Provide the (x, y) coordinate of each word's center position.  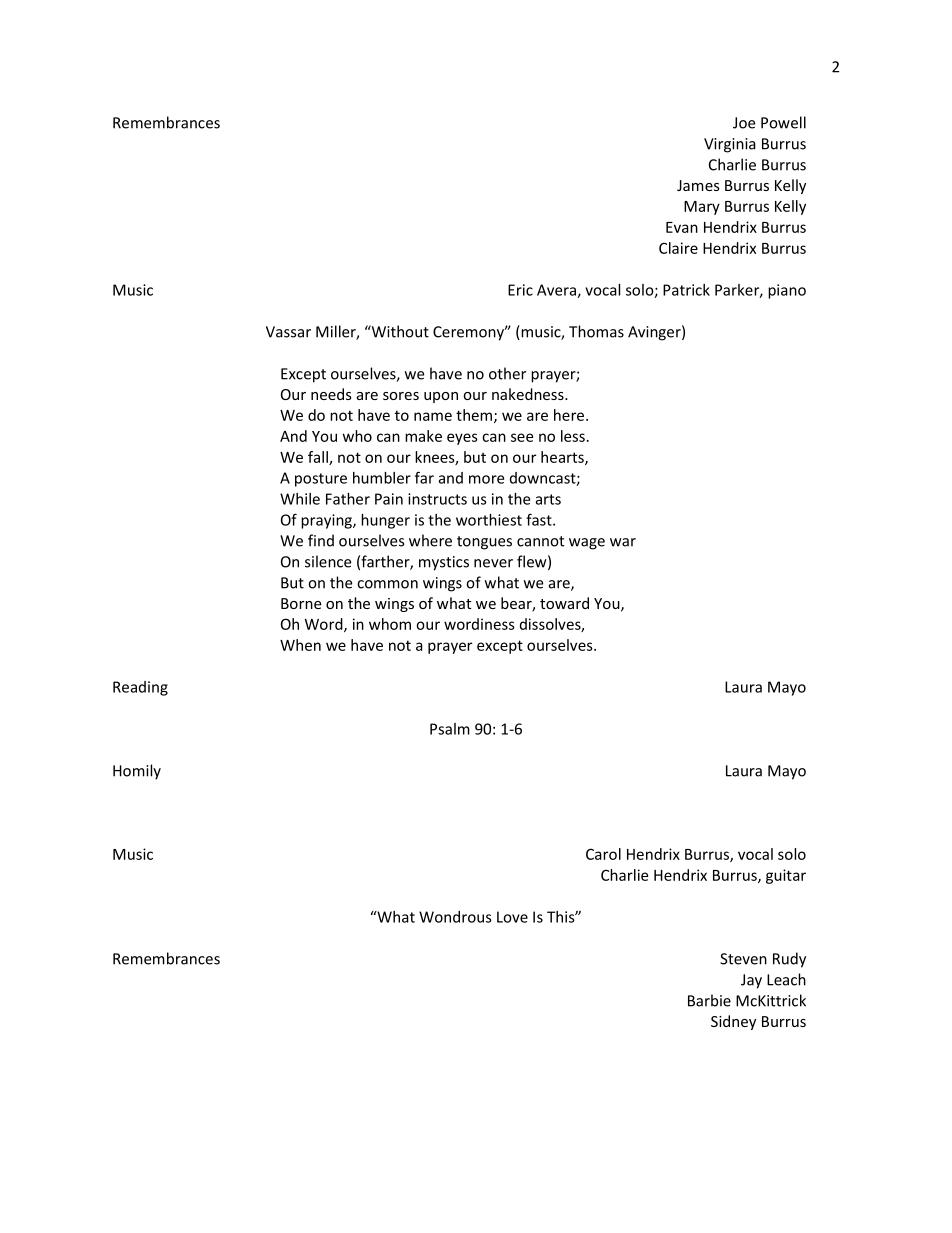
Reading (140, 688)
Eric (520, 290)
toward (564, 603)
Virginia (730, 145)
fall (319, 458)
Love (512, 917)
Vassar (288, 332)
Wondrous (455, 917)
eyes (462, 439)
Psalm (450, 729)
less (573, 436)
